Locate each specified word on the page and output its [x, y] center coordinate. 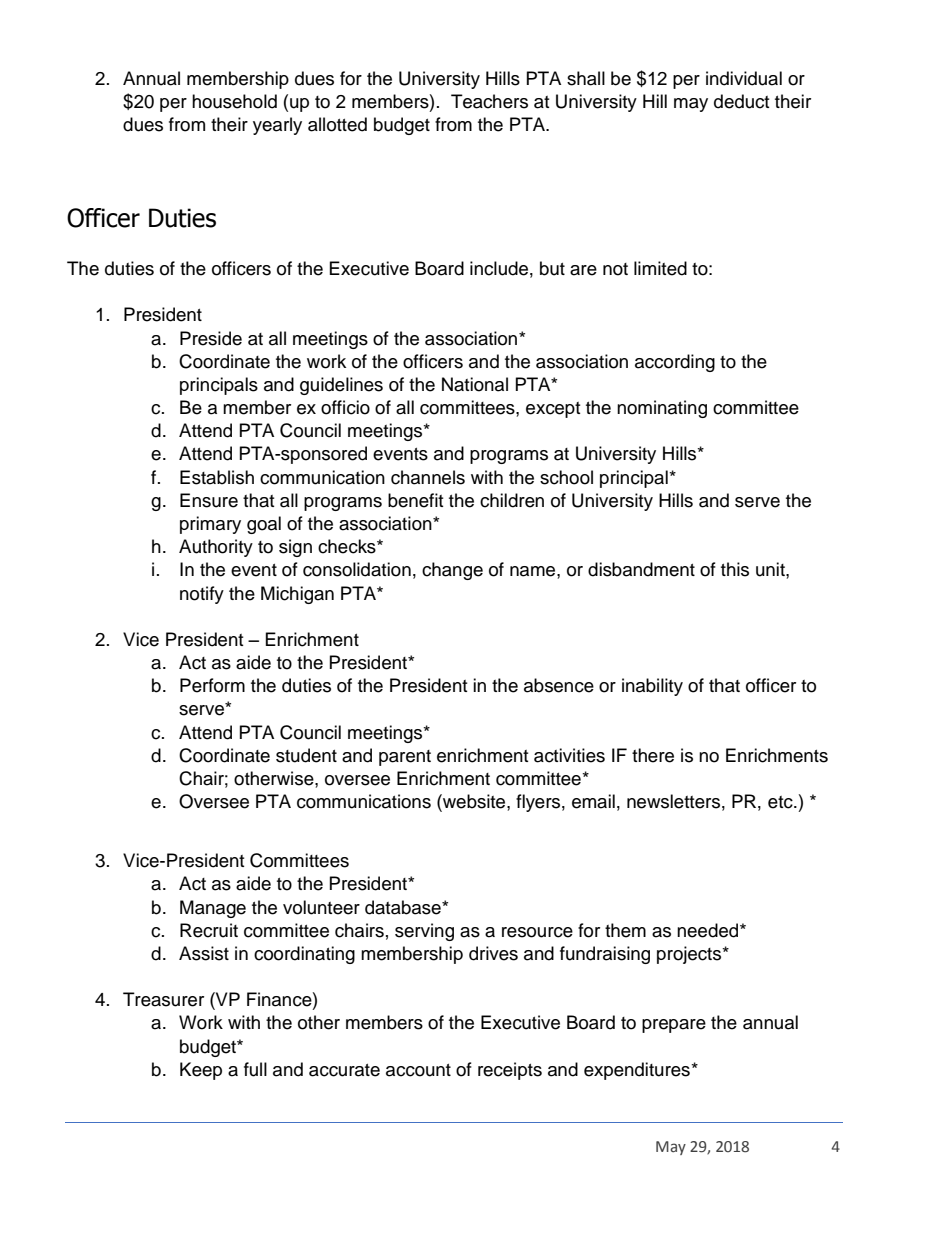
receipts [510, 1071]
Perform [212, 685]
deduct [741, 101]
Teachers [489, 101]
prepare [674, 1026]
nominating [662, 409]
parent [405, 758]
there [653, 755]
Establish [217, 477]
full [255, 1069]
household [234, 101]
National [475, 384]
